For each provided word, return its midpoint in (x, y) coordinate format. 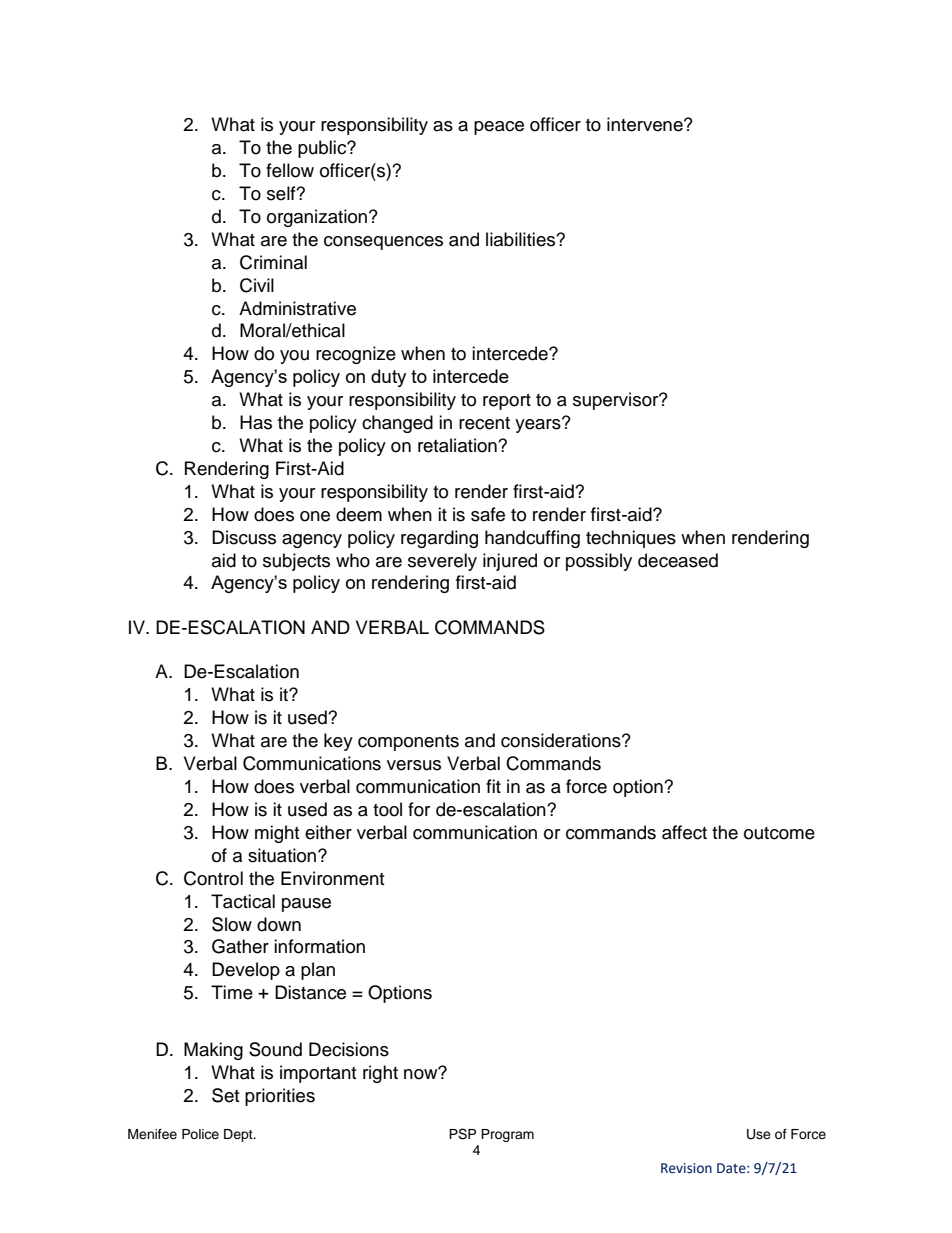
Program (507, 1135)
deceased (678, 560)
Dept (239, 1135)
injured (510, 562)
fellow (290, 170)
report (507, 402)
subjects (296, 562)
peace (499, 128)
